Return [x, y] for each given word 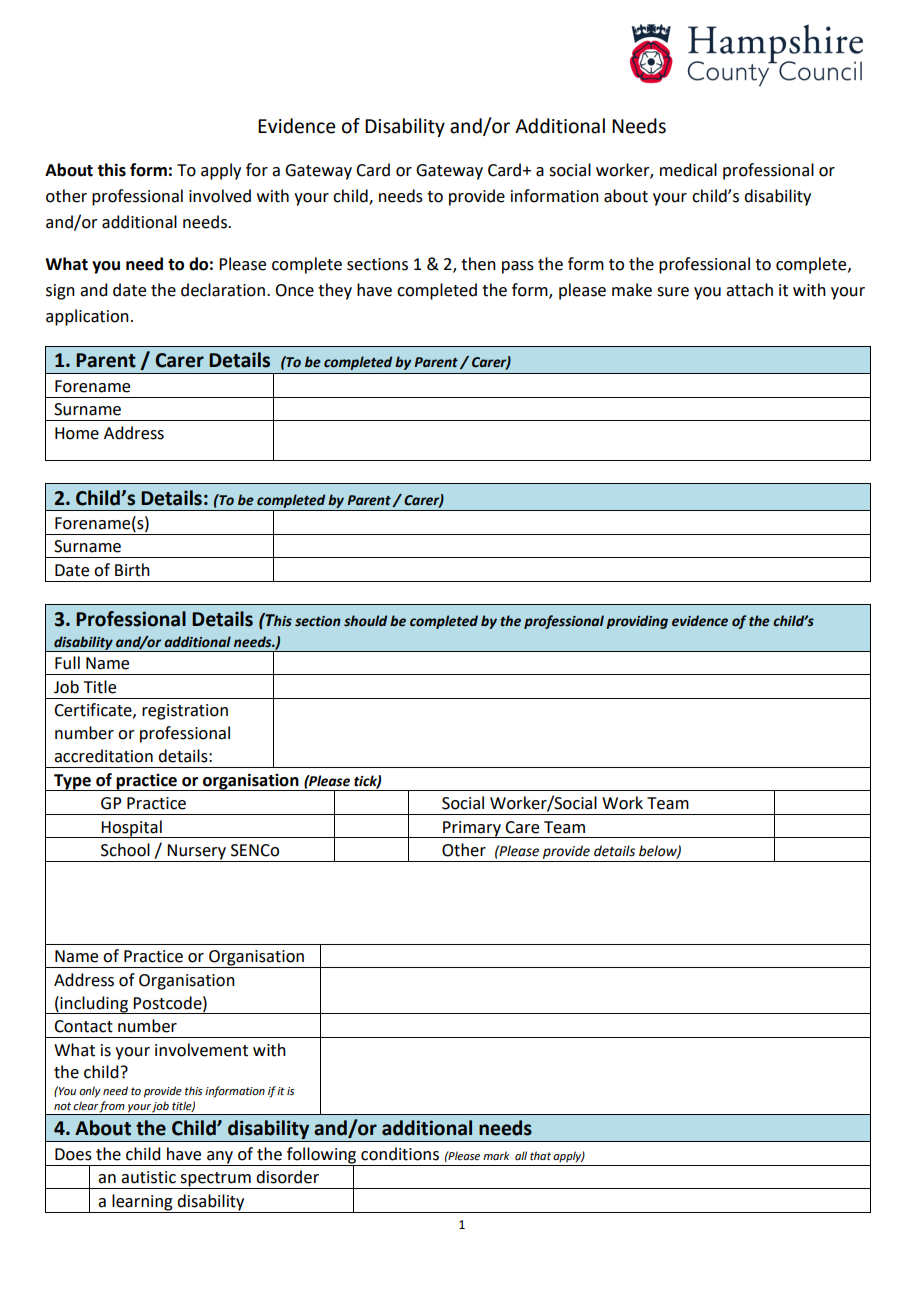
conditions [400, 1154]
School [125, 850]
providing [637, 622]
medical [688, 170]
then [478, 264]
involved [220, 196]
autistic [148, 1177]
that [540, 1155]
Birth [132, 570]
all [521, 1155]
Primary [472, 829]
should [365, 621]
